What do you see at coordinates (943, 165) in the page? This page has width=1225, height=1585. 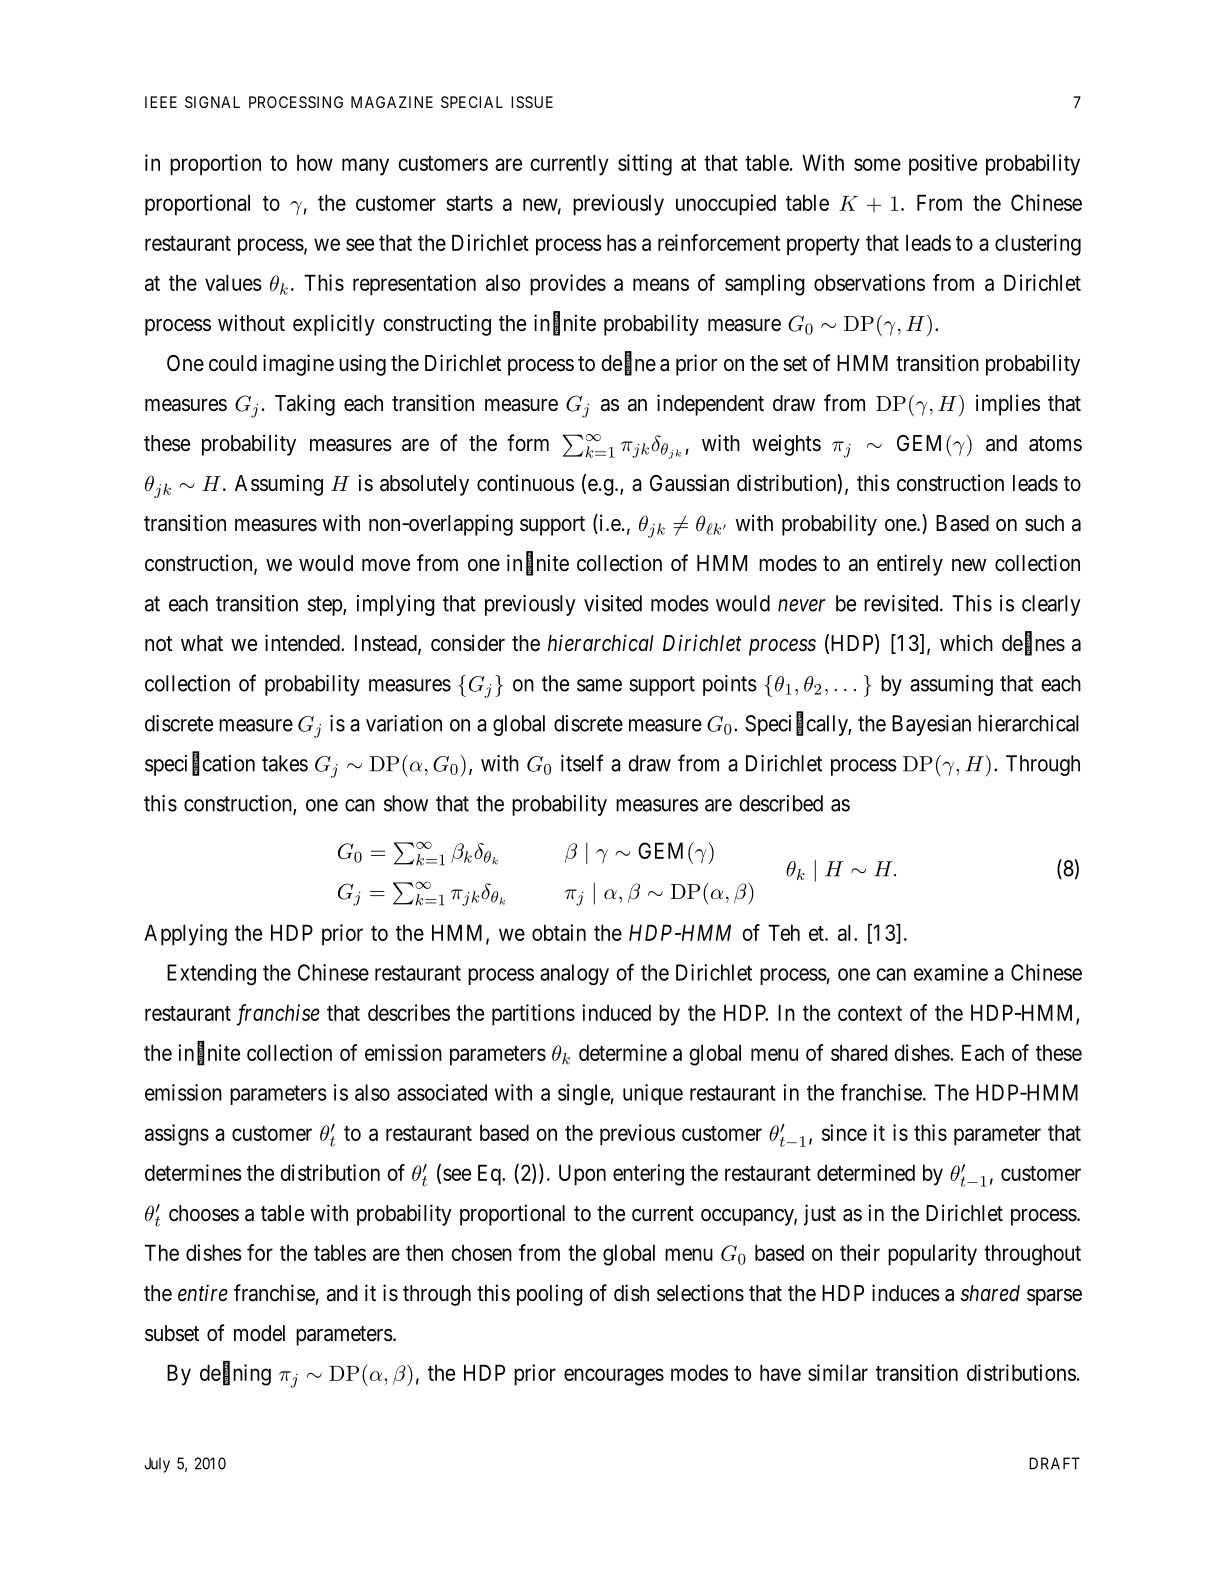 I see `positive` at bounding box center [943, 165].
